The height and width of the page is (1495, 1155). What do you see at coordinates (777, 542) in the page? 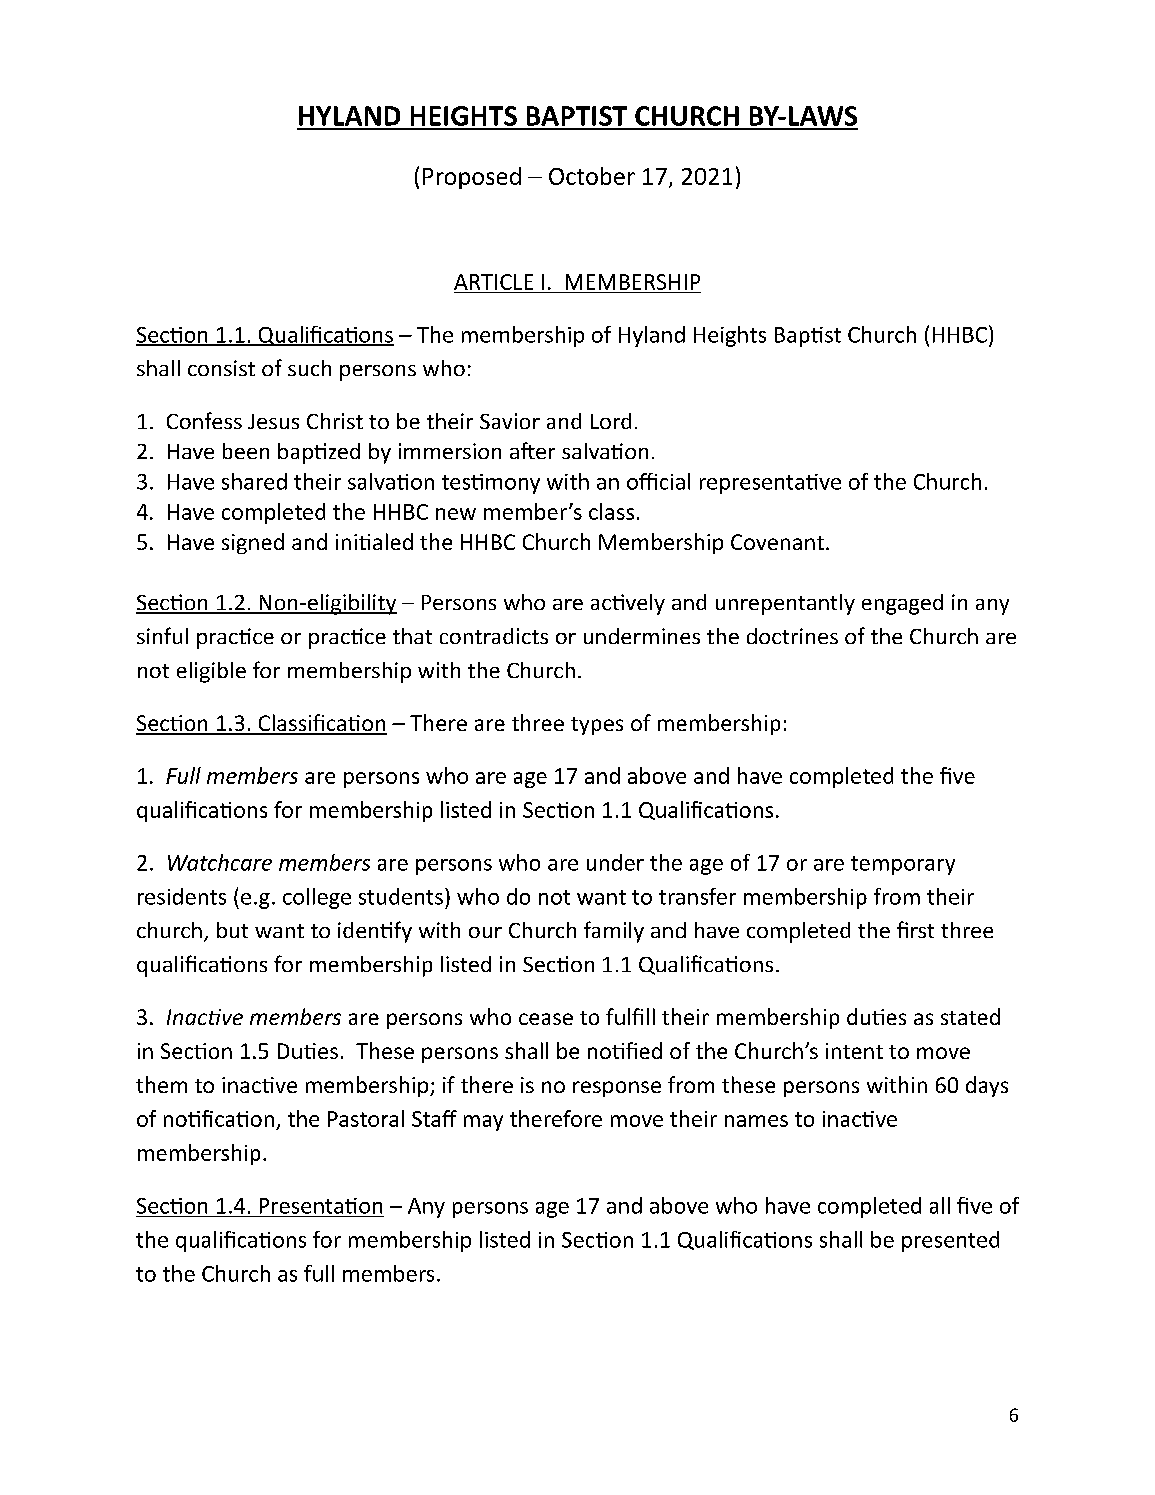
I see `Covenant` at bounding box center [777, 542].
